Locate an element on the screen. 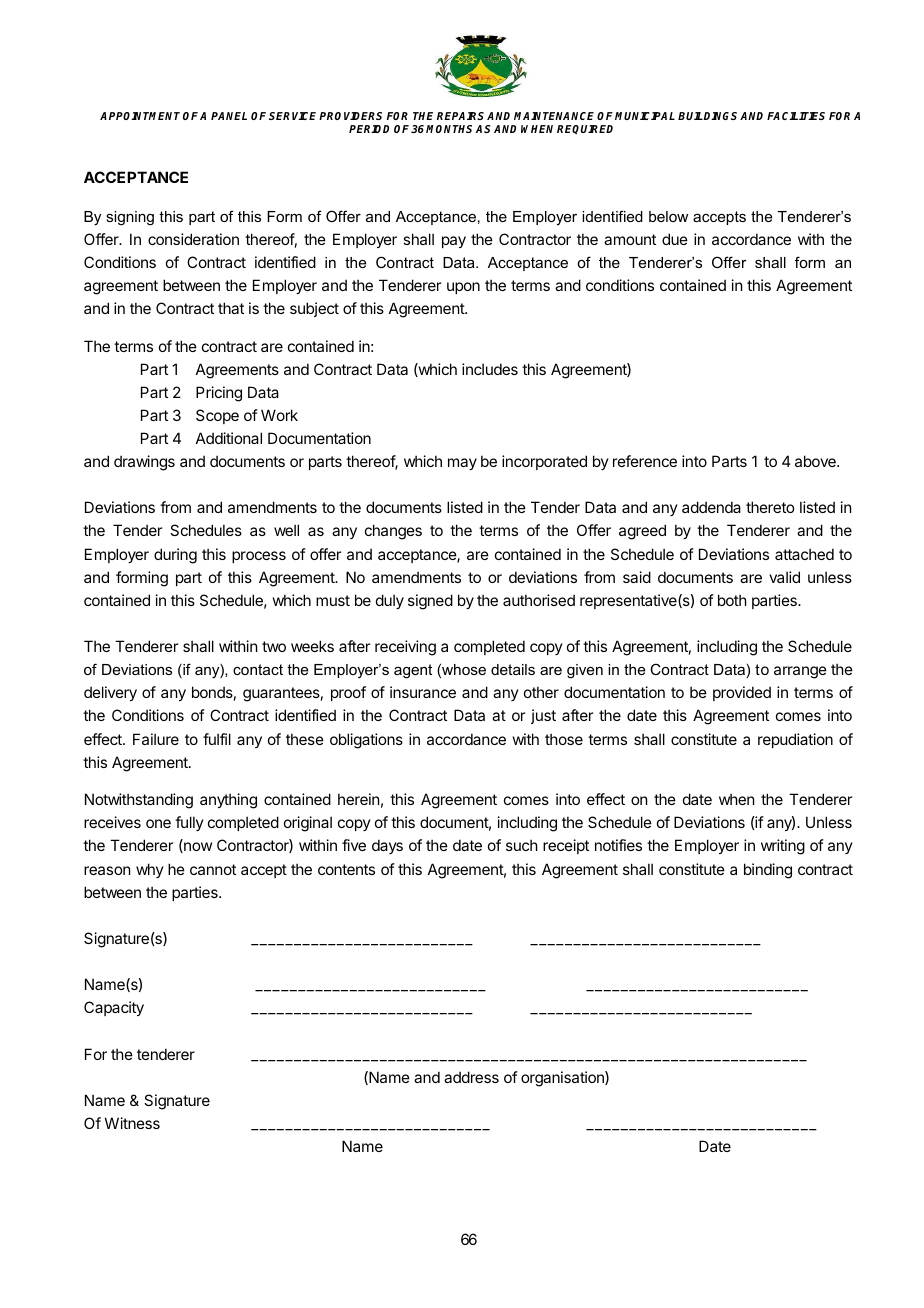 This screenshot has height=1308, width=924. two is located at coordinates (274, 646).
